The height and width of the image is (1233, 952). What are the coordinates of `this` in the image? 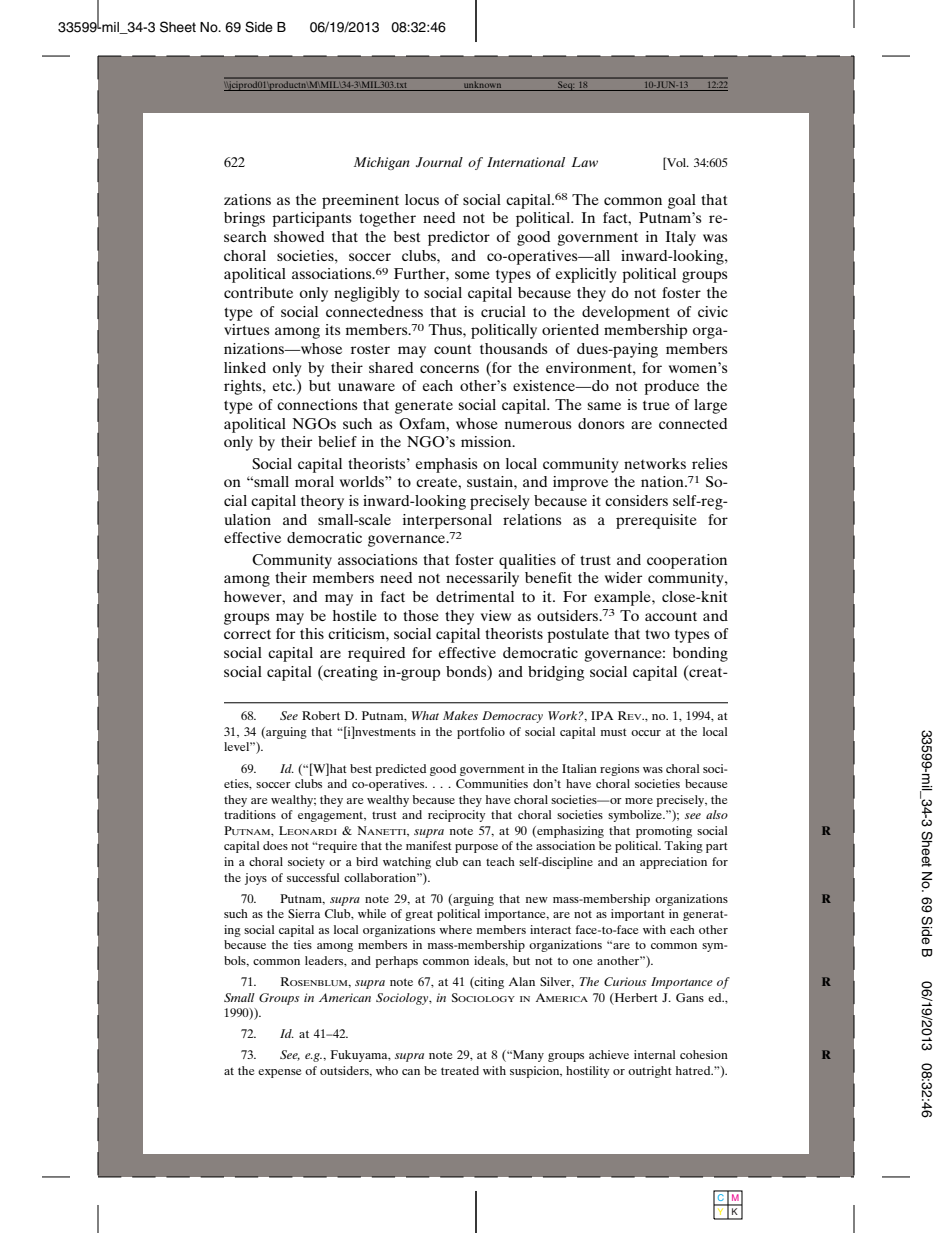 It's located at (312, 633).
